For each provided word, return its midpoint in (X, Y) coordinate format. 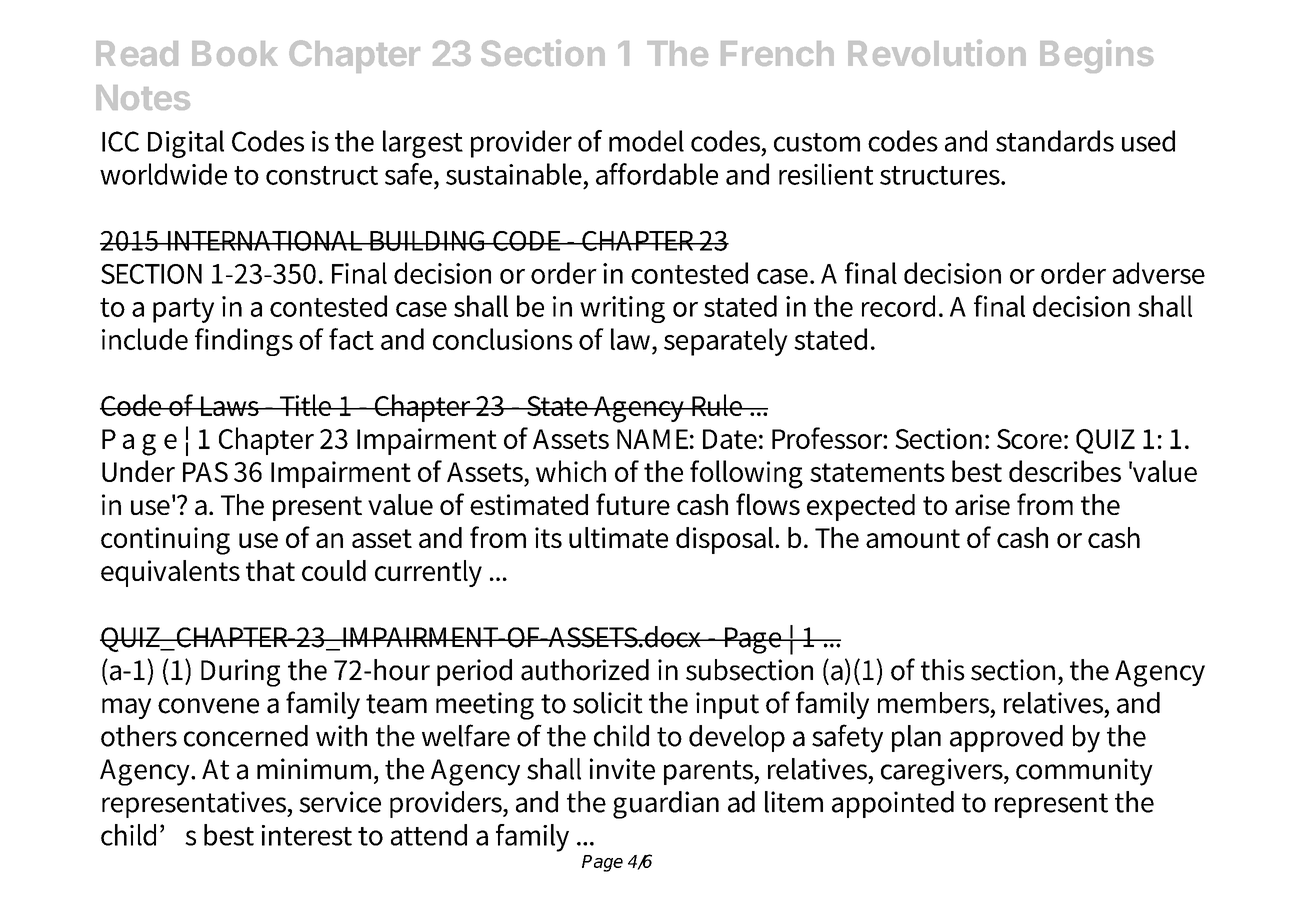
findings (244, 342)
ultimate (618, 537)
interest (307, 835)
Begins (1097, 56)
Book (235, 53)
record (898, 306)
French (777, 53)
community (1084, 772)
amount (913, 538)
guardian (666, 805)
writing (622, 309)
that (270, 570)
